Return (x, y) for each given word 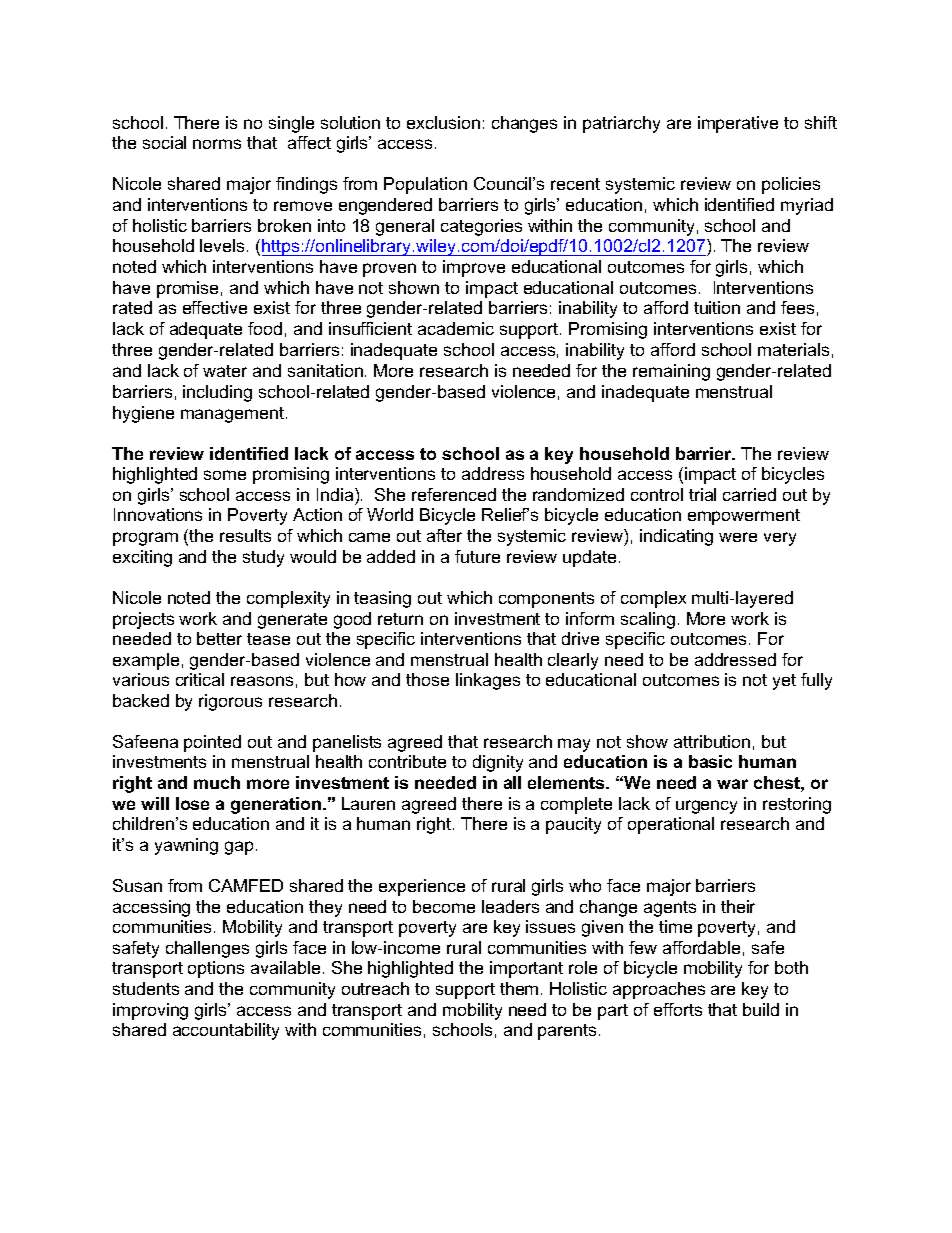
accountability (226, 1031)
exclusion (443, 122)
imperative (738, 124)
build (761, 1009)
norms (217, 144)
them (519, 988)
